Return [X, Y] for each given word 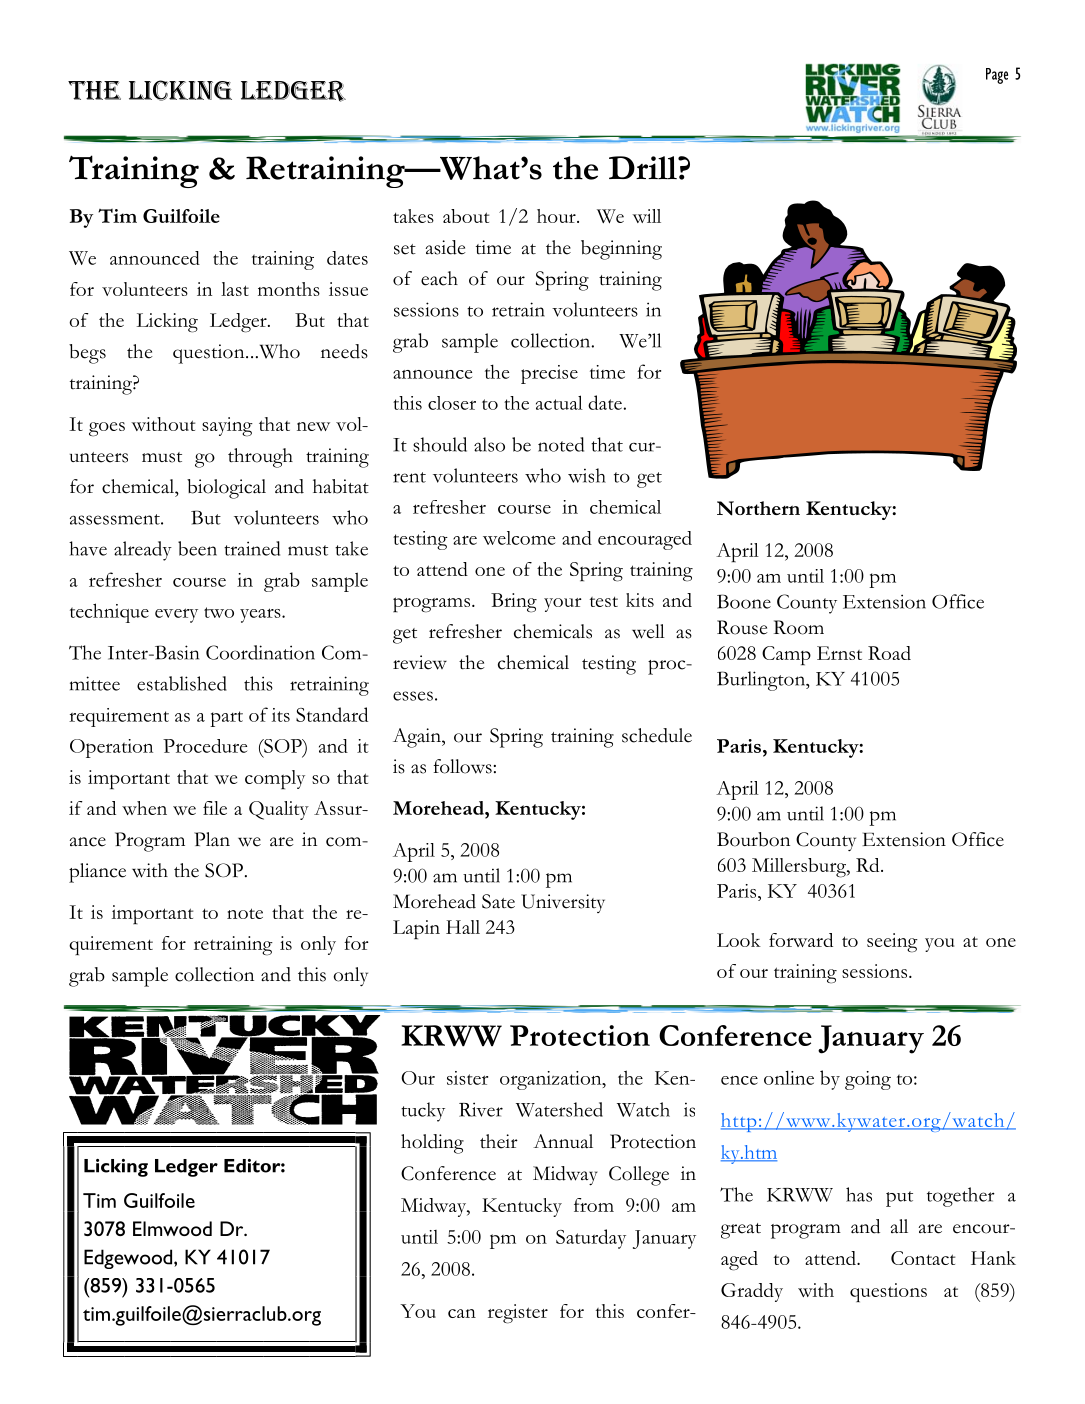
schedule [657, 735]
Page [997, 76]
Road [889, 653]
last [235, 289]
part [226, 719]
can [462, 1313]
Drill [644, 167]
